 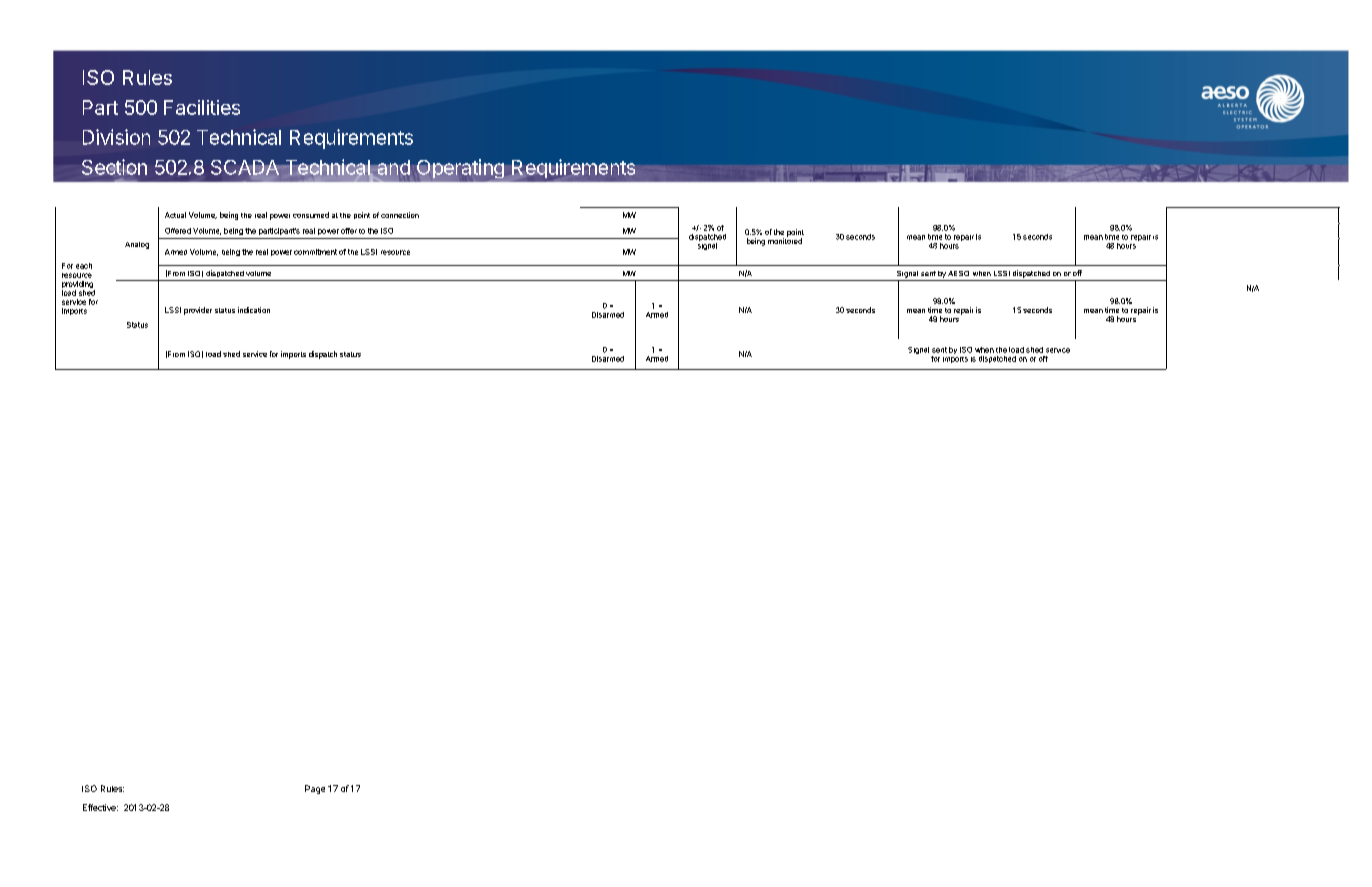 I want to click on connection, so click(x=400, y=215).
